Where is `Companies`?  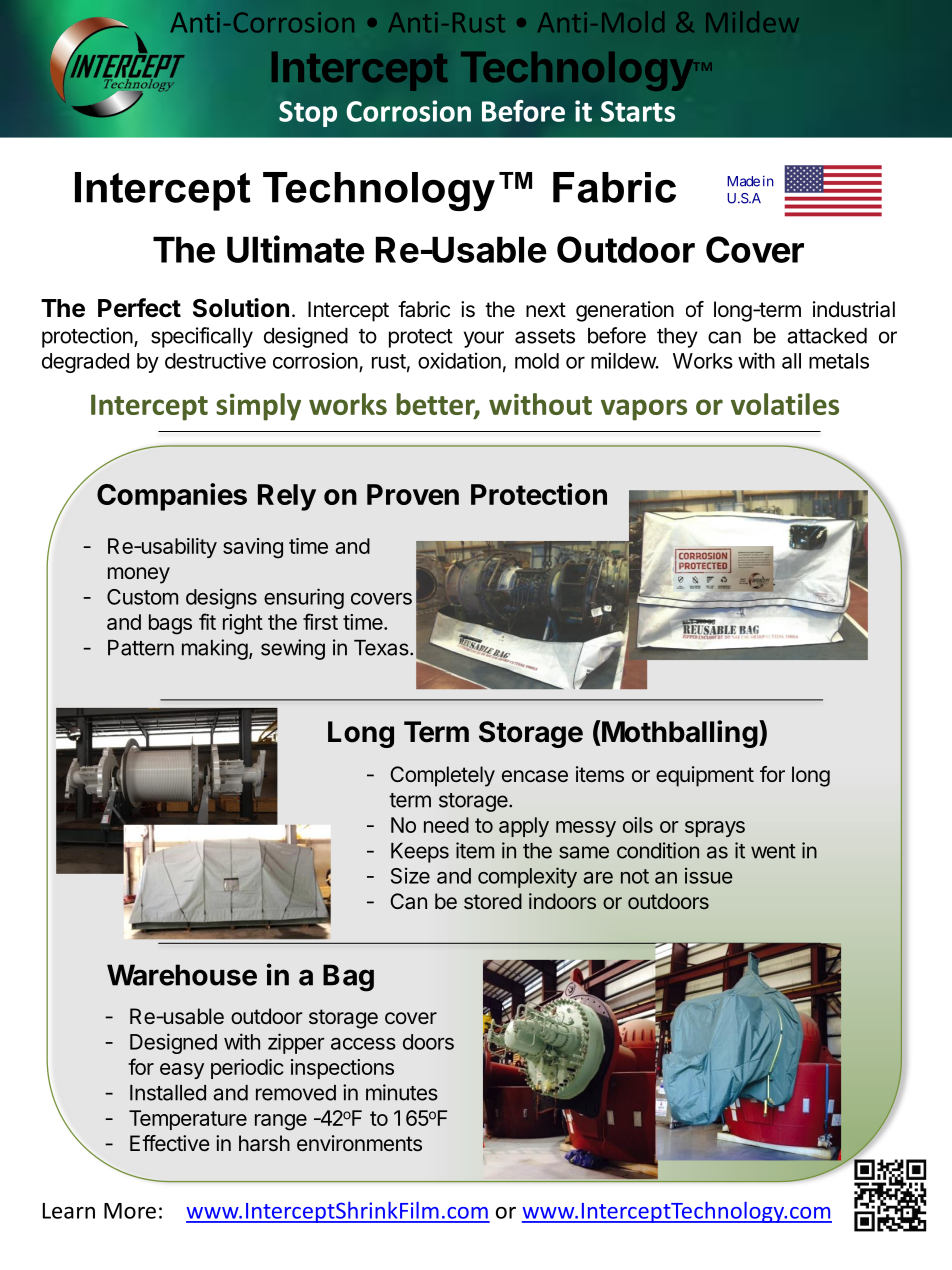
Companies is located at coordinates (172, 497).
